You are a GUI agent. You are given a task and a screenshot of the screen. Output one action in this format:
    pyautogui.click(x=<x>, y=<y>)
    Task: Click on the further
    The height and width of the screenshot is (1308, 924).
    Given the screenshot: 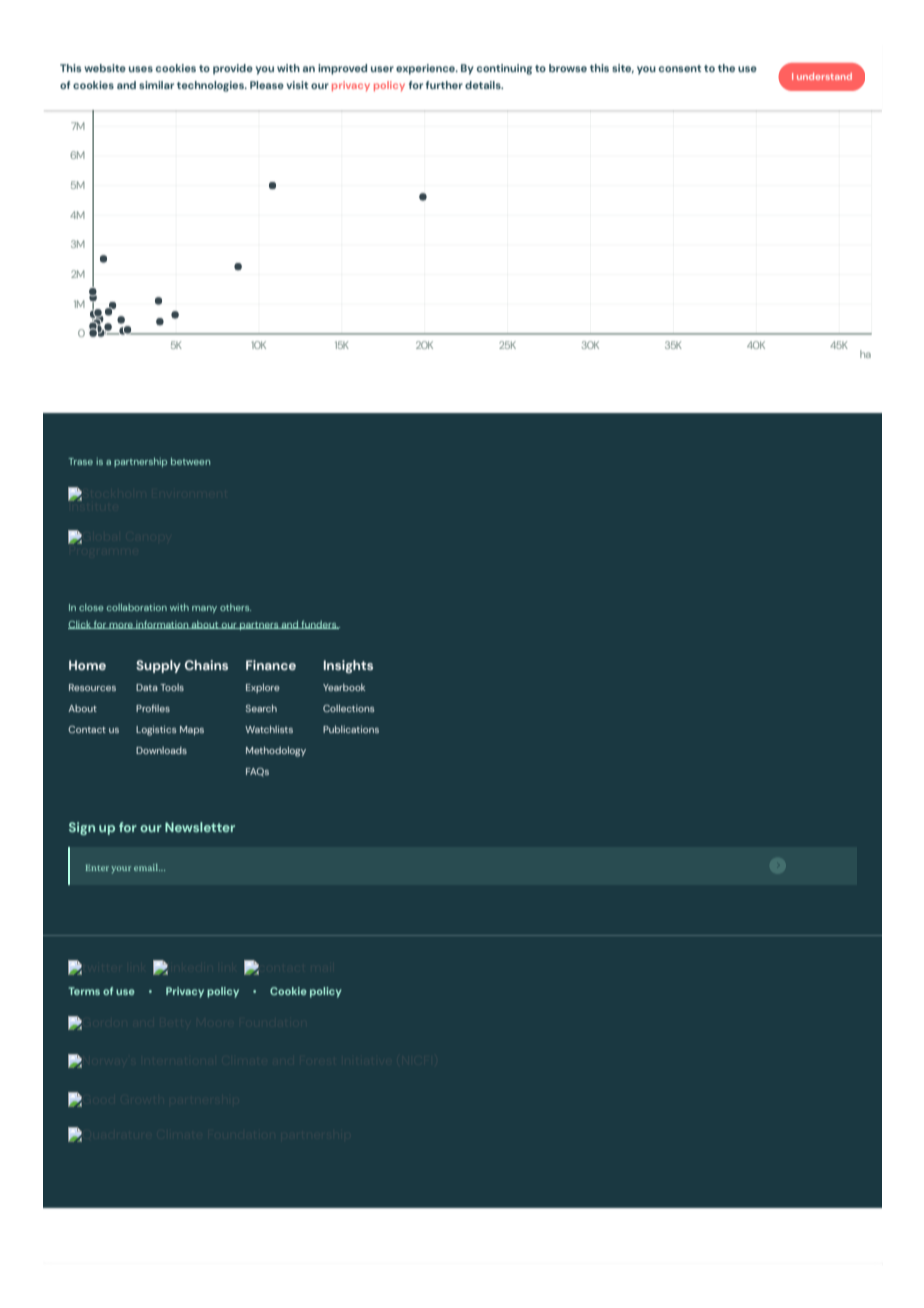 What is the action you would take?
    pyautogui.click(x=444, y=85)
